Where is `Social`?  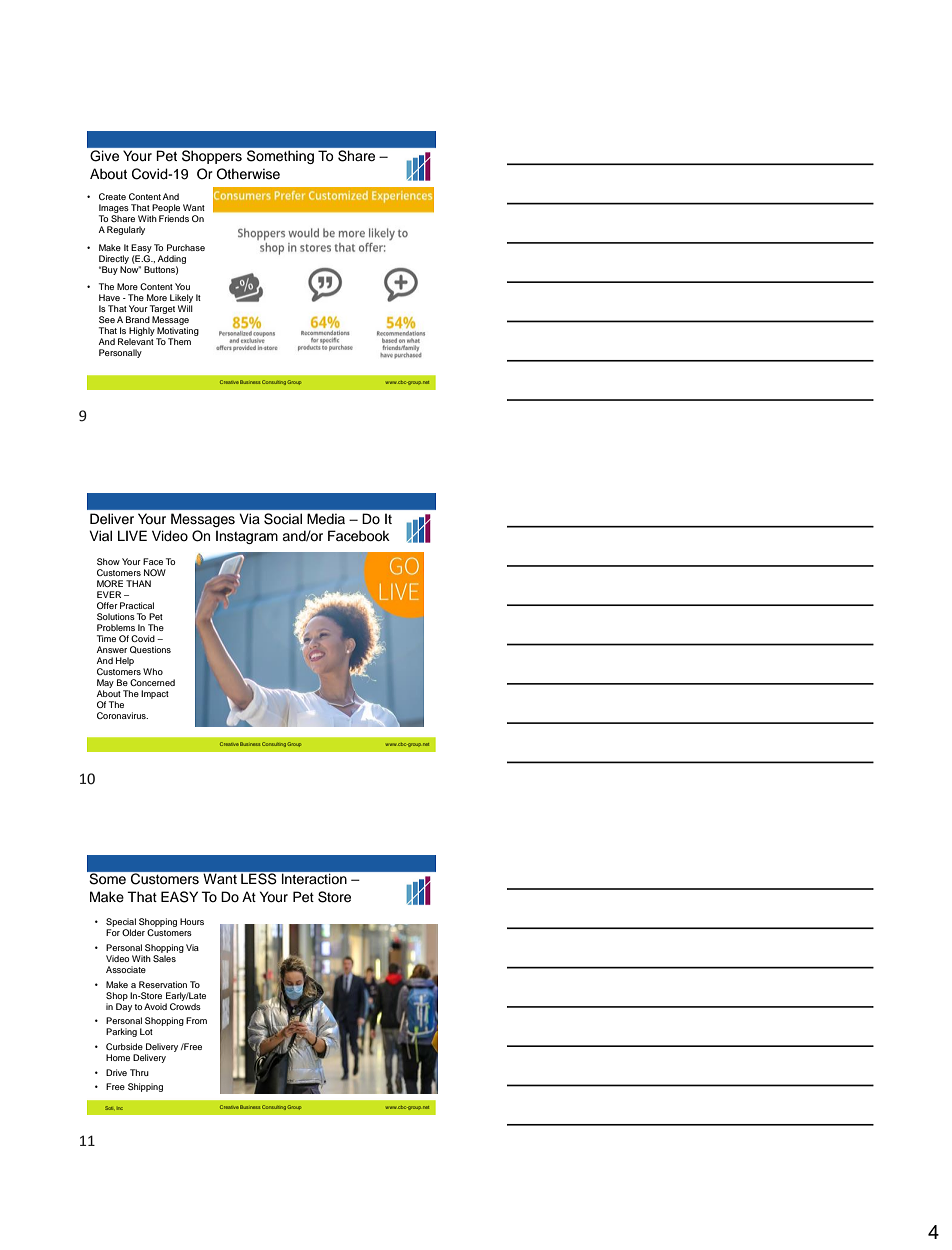
Social is located at coordinates (283, 519).
